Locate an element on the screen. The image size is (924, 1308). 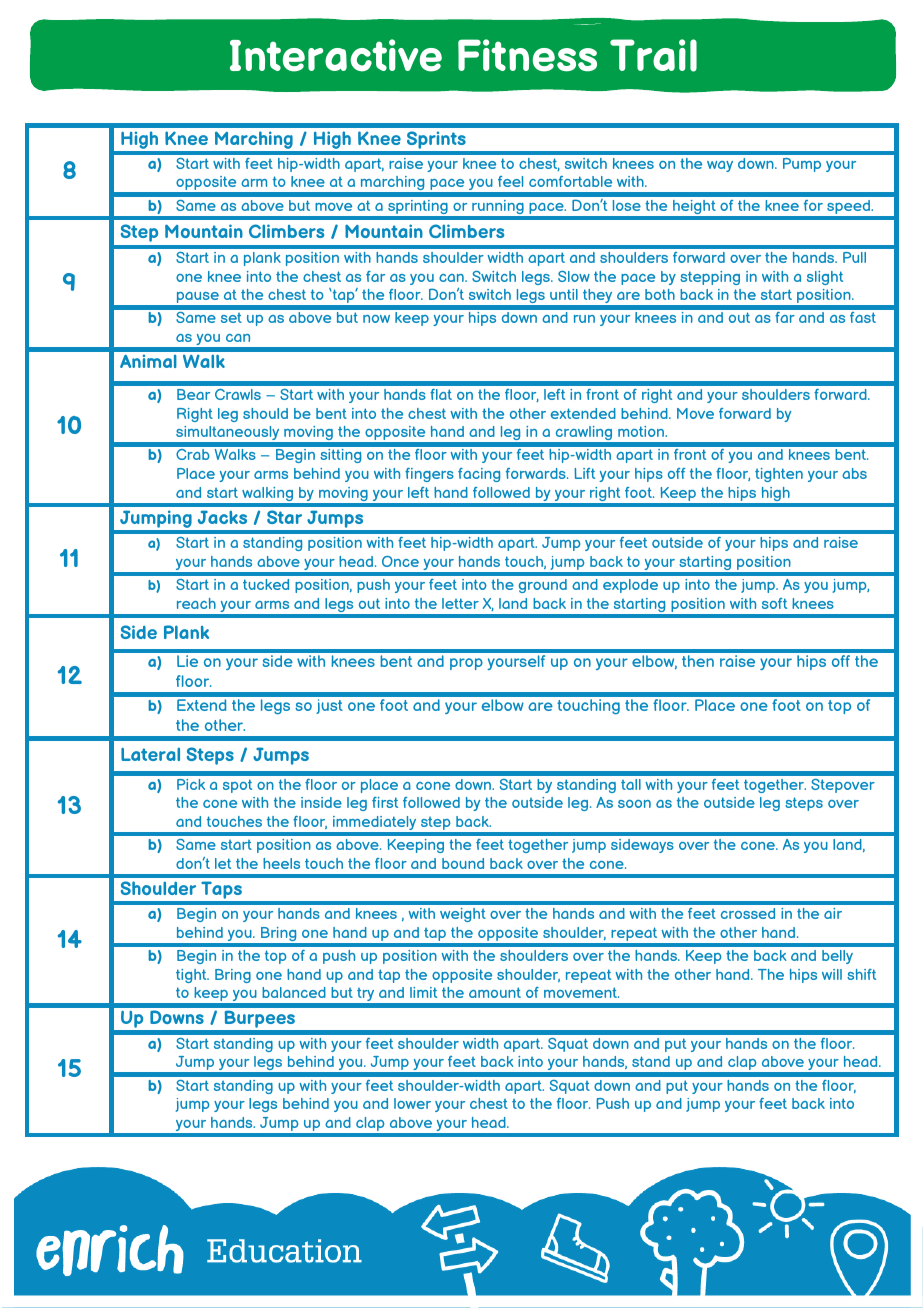
soft is located at coordinates (774, 603).
